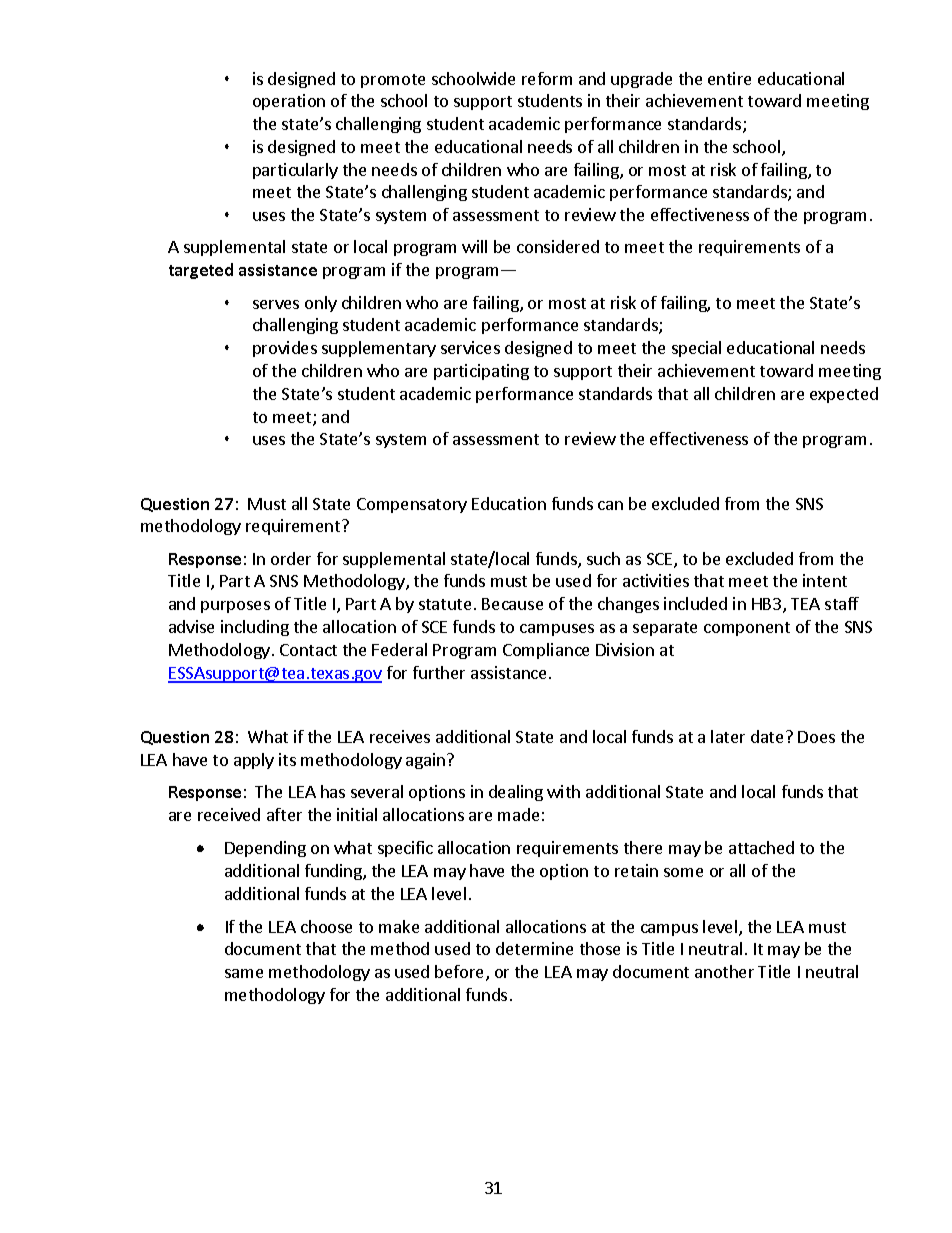 The image size is (952, 1233). I want to click on entire, so click(729, 78).
